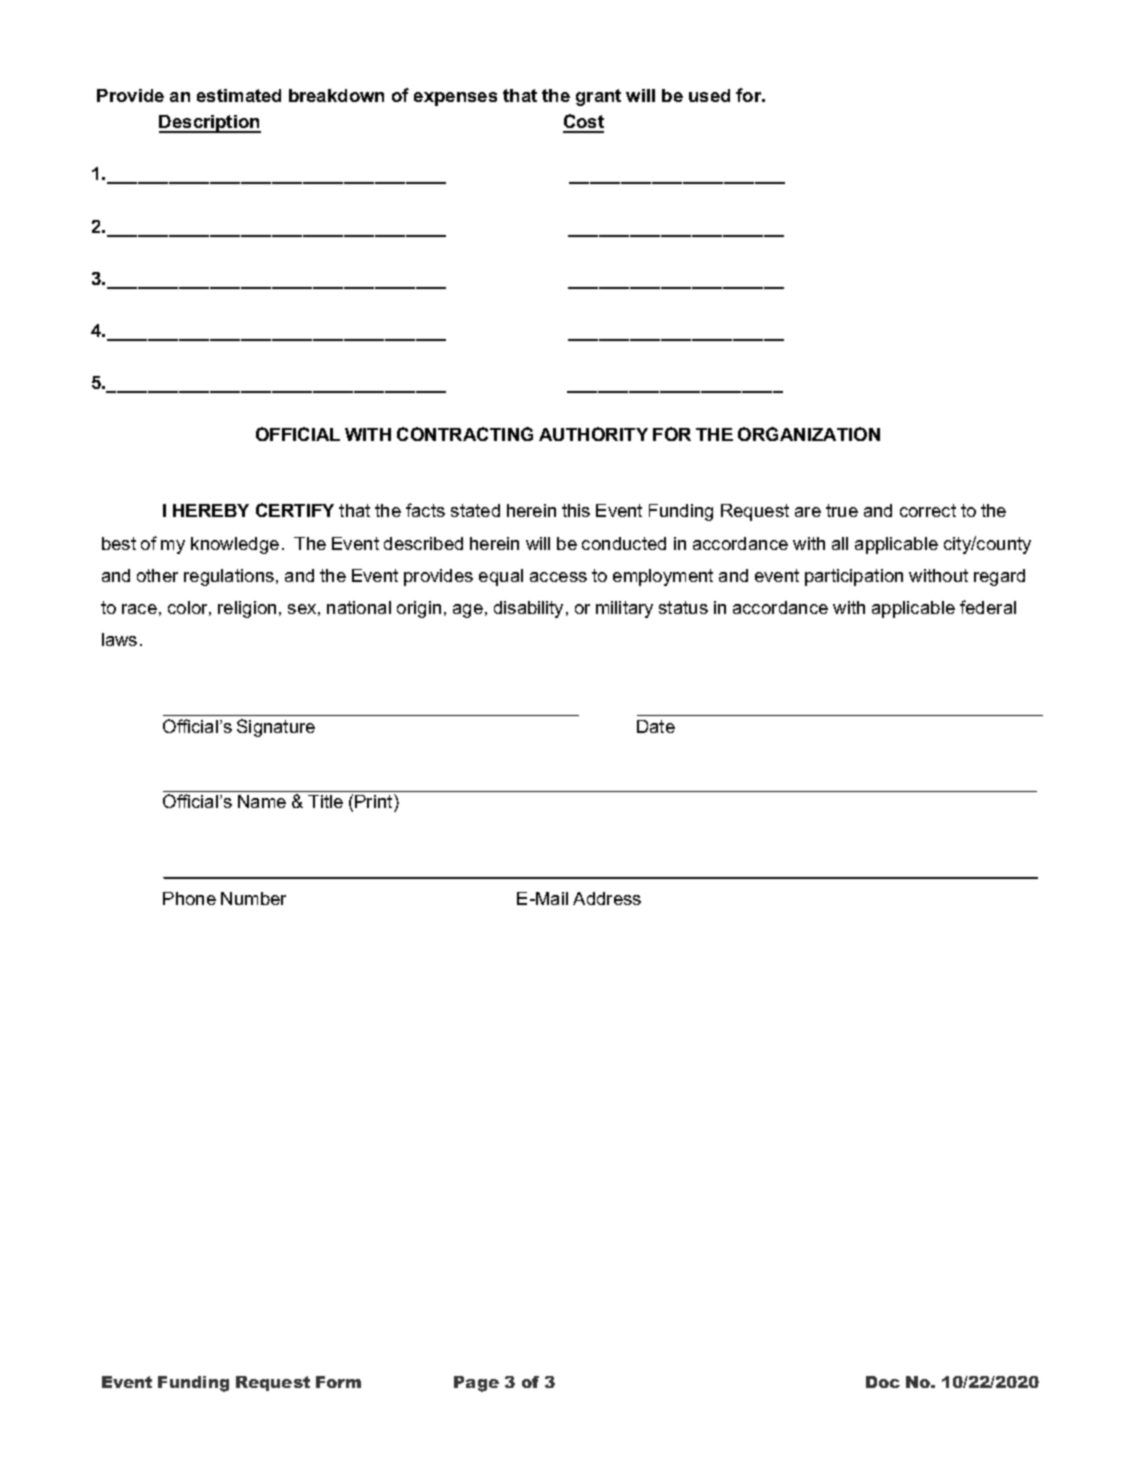 The width and height of the image is (1145, 1482). I want to click on Page, so click(476, 1384).
